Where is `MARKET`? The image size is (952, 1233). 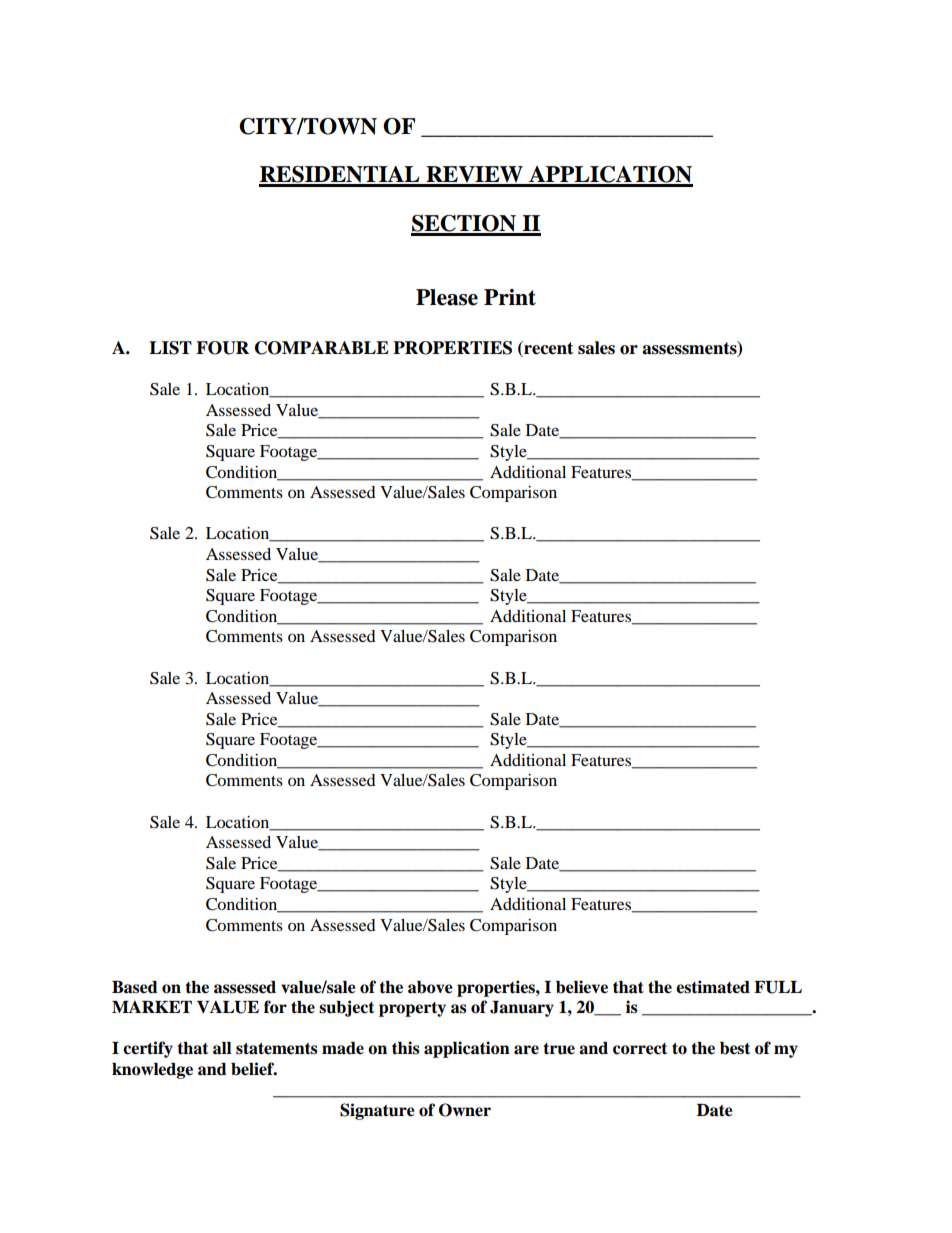
MARKET is located at coordinates (152, 1006).
